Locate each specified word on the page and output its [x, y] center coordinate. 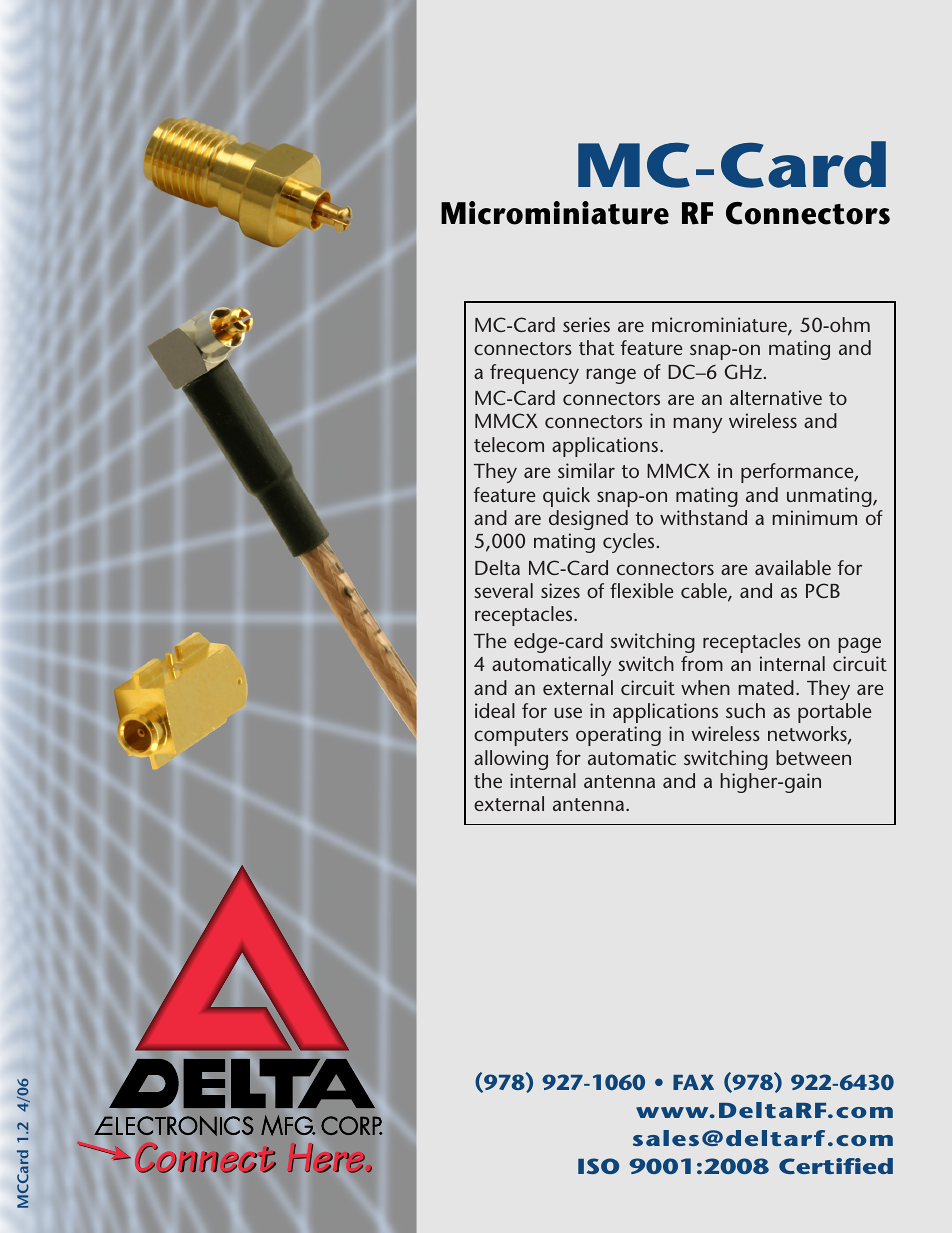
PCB [823, 590]
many [697, 425]
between [813, 757]
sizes [560, 590]
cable [705, 592]
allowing [511, 760]
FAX [693, 1082]
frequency [534, 374]
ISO [598, 1166]
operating [618, 736]
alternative [776, 397]
